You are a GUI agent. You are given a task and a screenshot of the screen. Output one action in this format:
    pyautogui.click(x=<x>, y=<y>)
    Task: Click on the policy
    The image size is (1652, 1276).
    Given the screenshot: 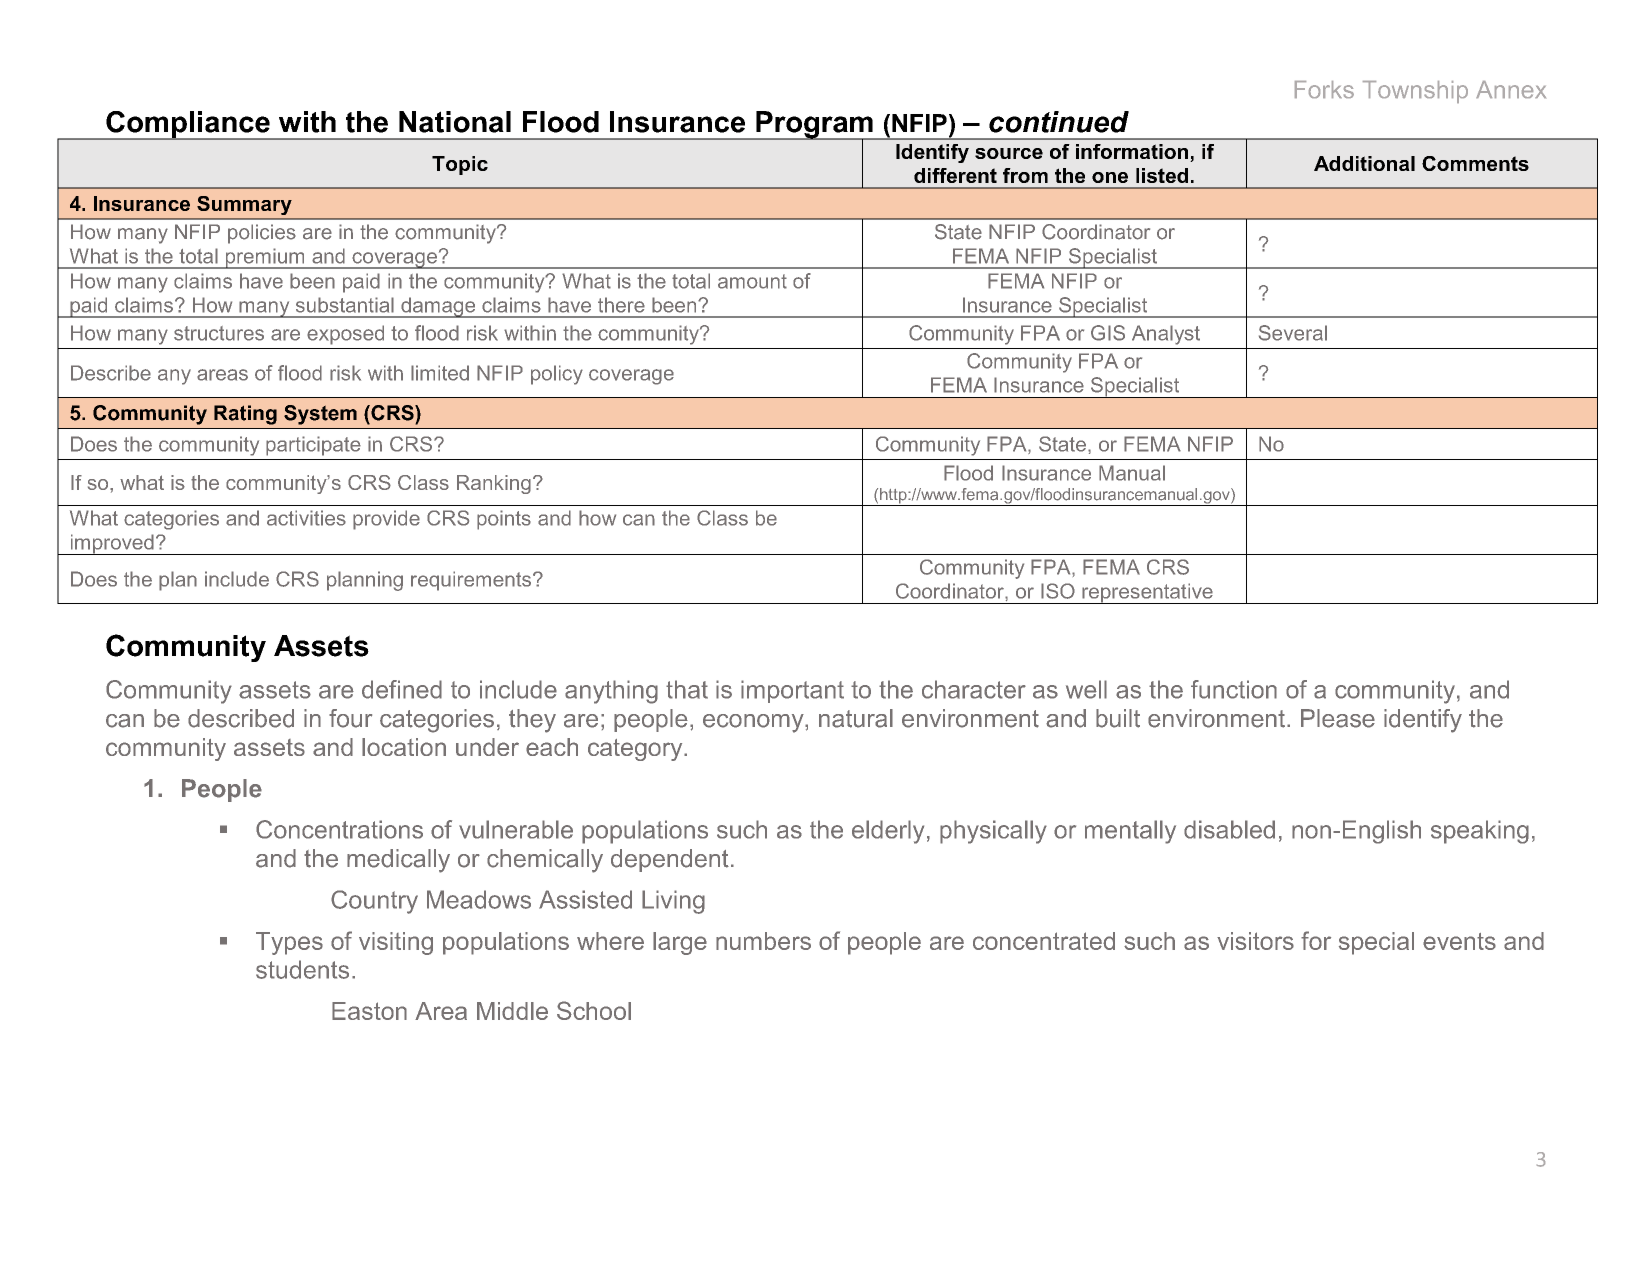 What is the action you would take?
    pyautogui.click(x=557, y=375)
